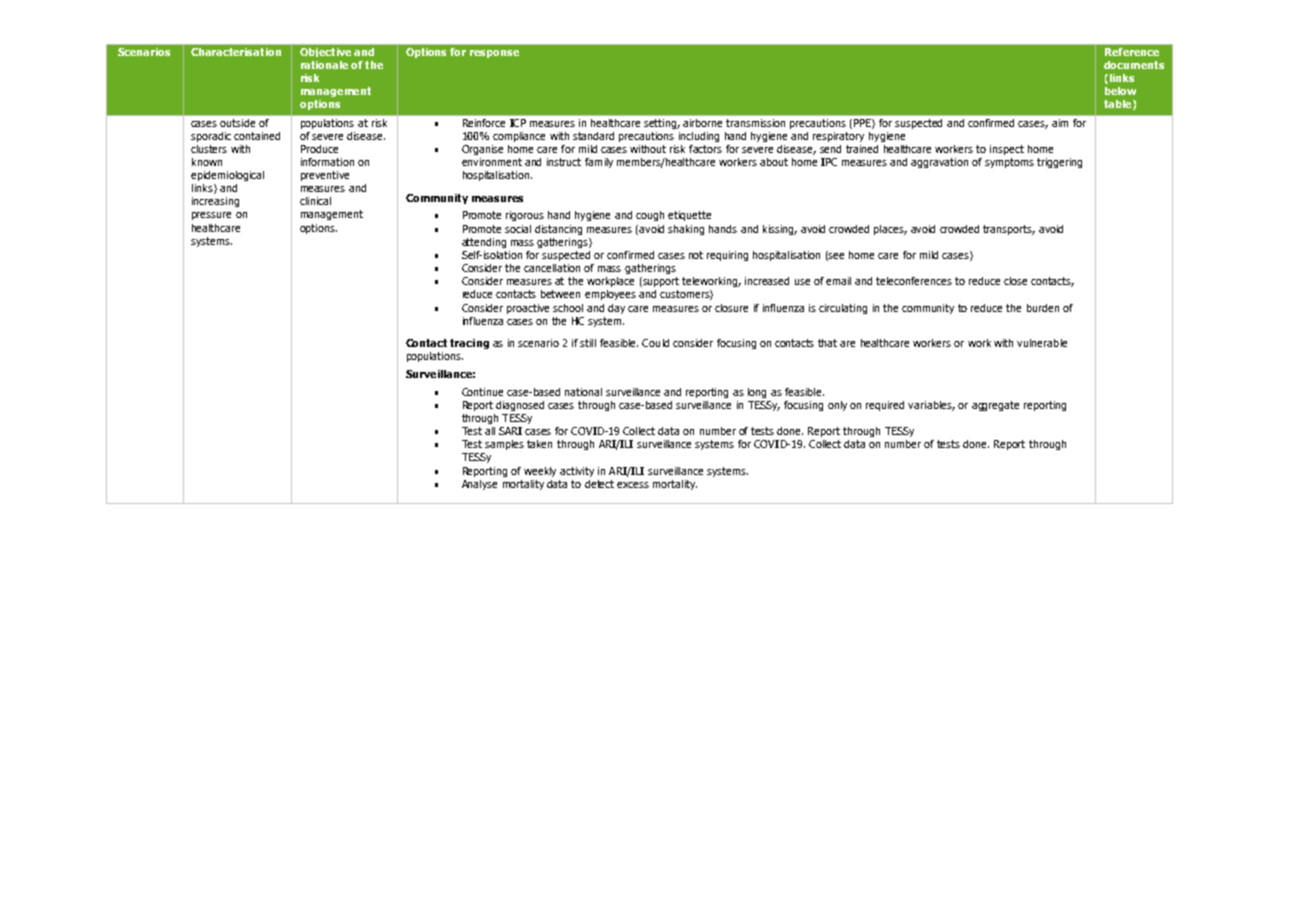 Image resolution: width=1308 pixels, height=924 pixels. Describe the element at coordinates (1015, 281) in the screenshot. I see `close` at that location.
